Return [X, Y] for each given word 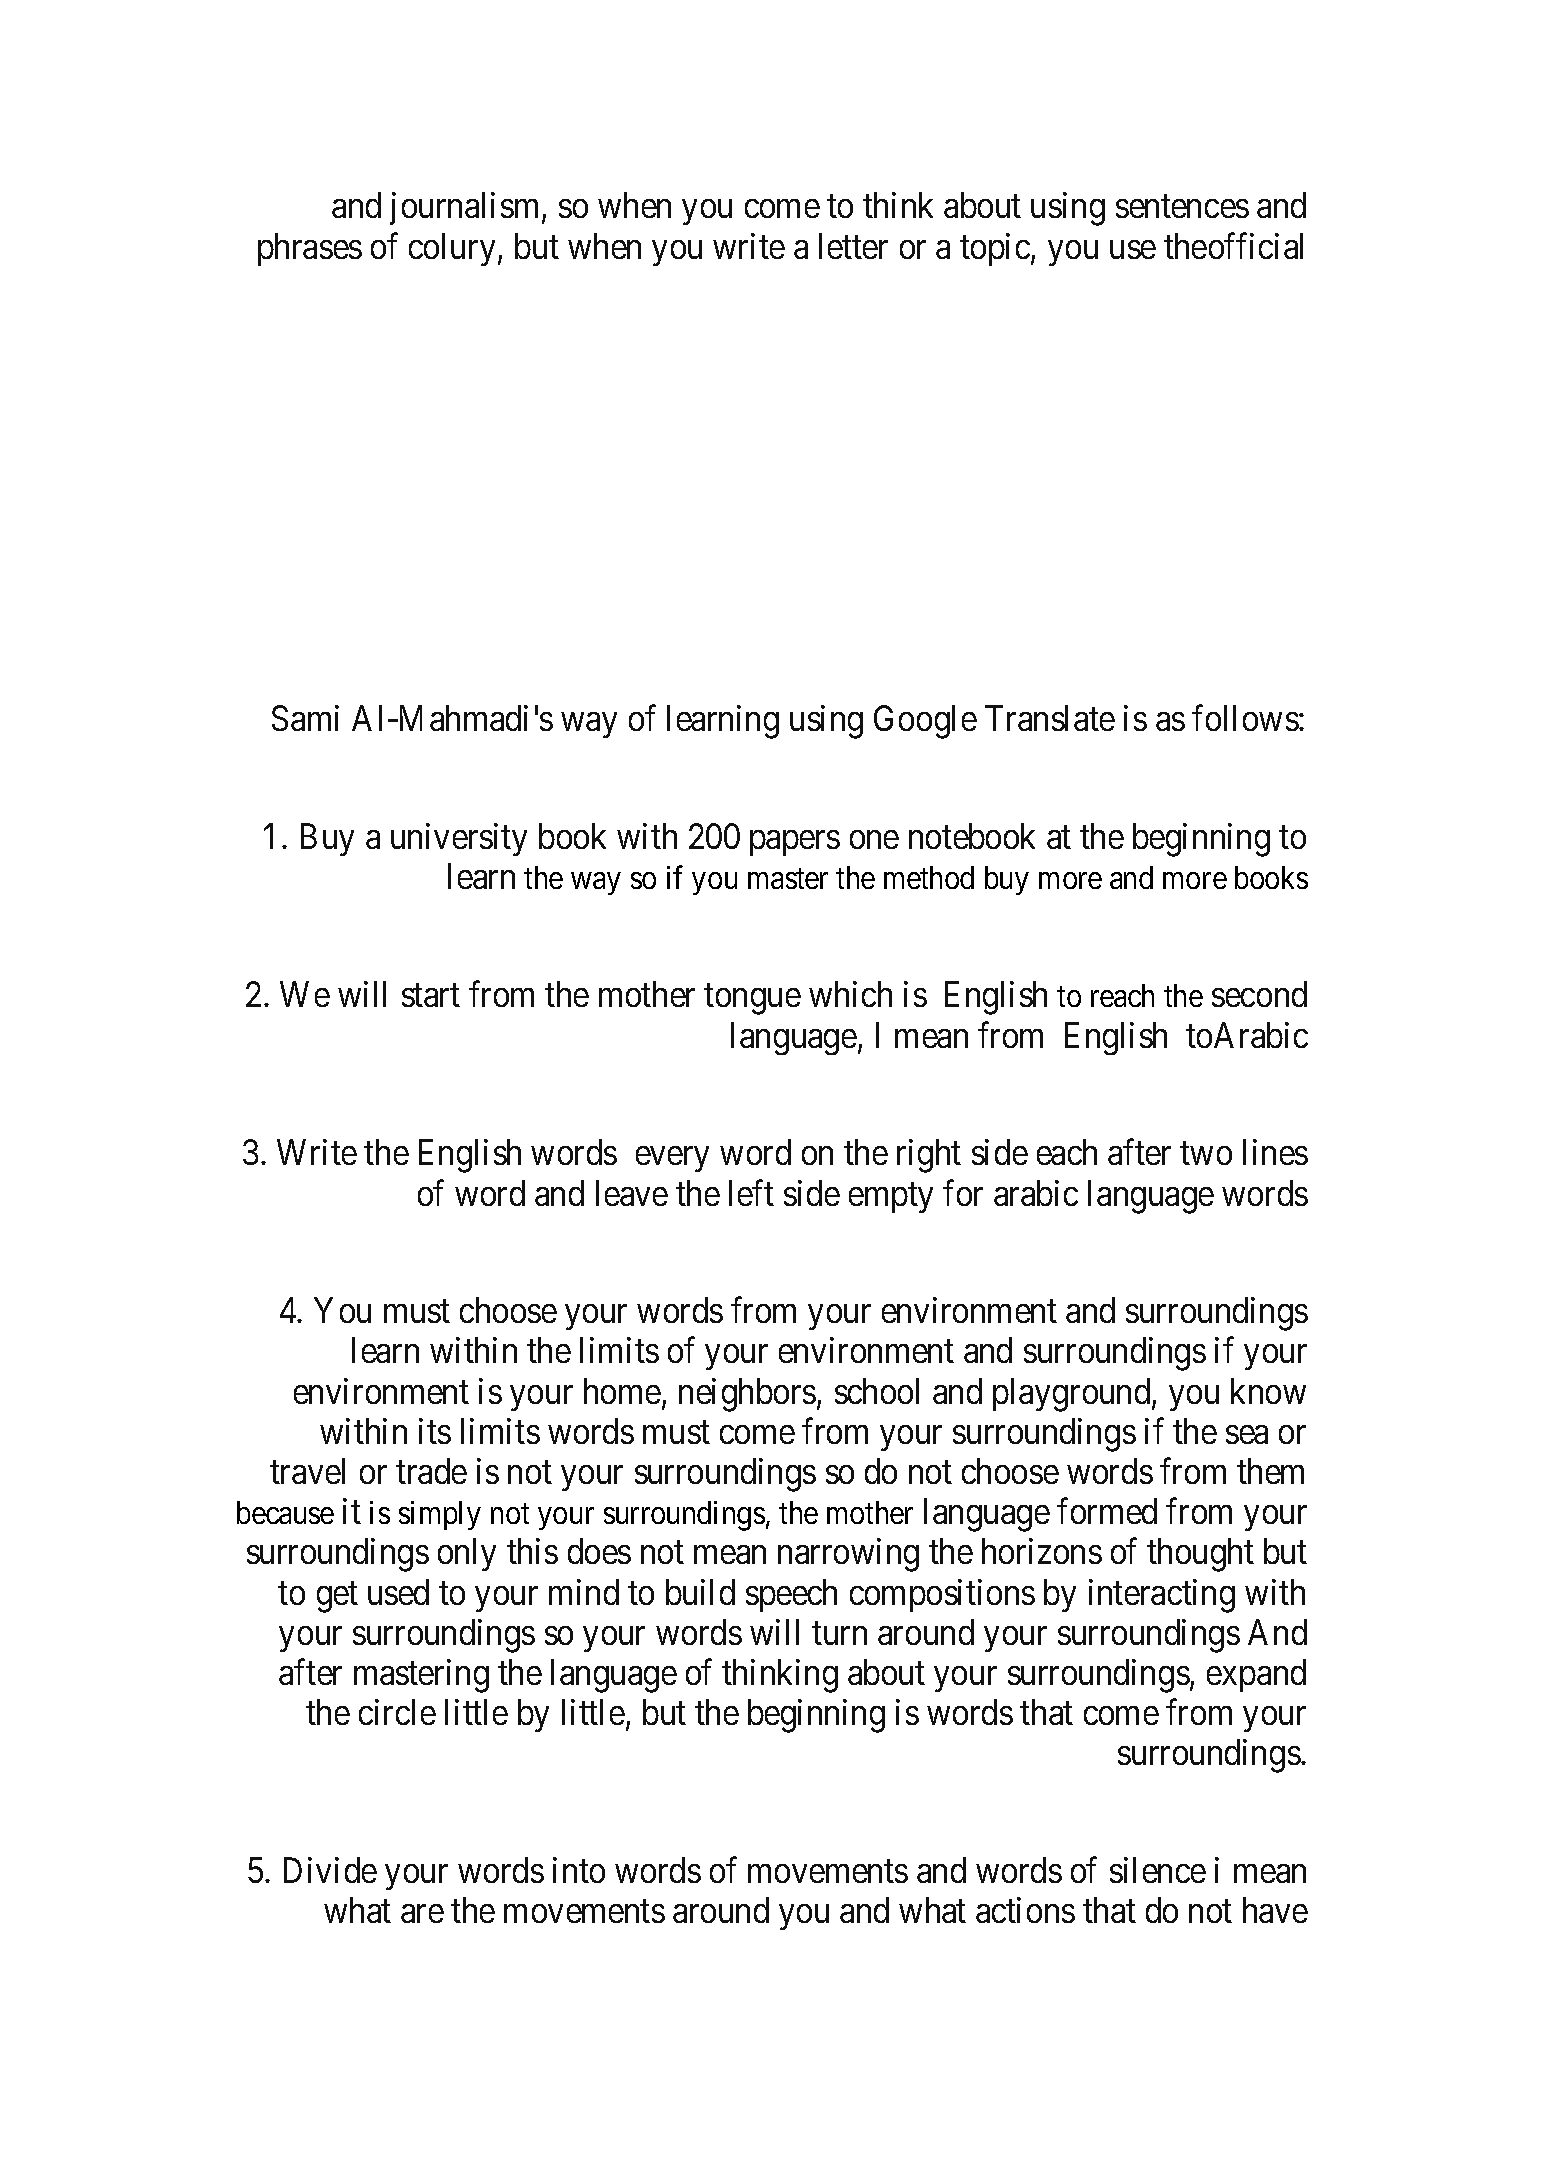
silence [1158, 1870]
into [579, 1870]
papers [795, 843]
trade [431, 1471]
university [459, 839]
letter [853, 246]
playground [1073, 1395]
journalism [466, 209]
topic [995, 249]
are [422, 1914]
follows [1245, 718]
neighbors [747, 1395]
